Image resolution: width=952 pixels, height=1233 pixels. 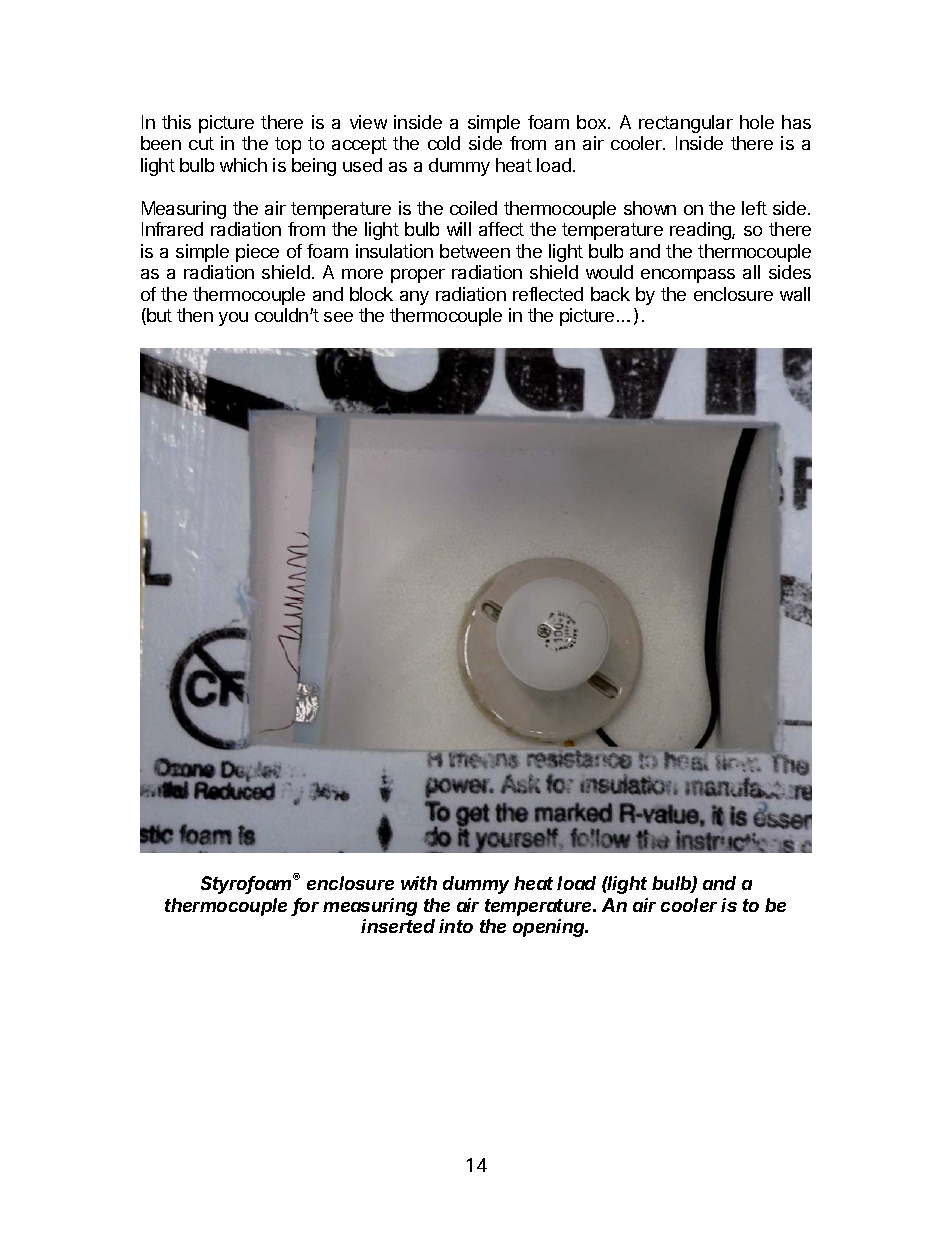 What do you see at coordinates (610, 294) in the page?
I see `back` at bounding box center [610, 294].
